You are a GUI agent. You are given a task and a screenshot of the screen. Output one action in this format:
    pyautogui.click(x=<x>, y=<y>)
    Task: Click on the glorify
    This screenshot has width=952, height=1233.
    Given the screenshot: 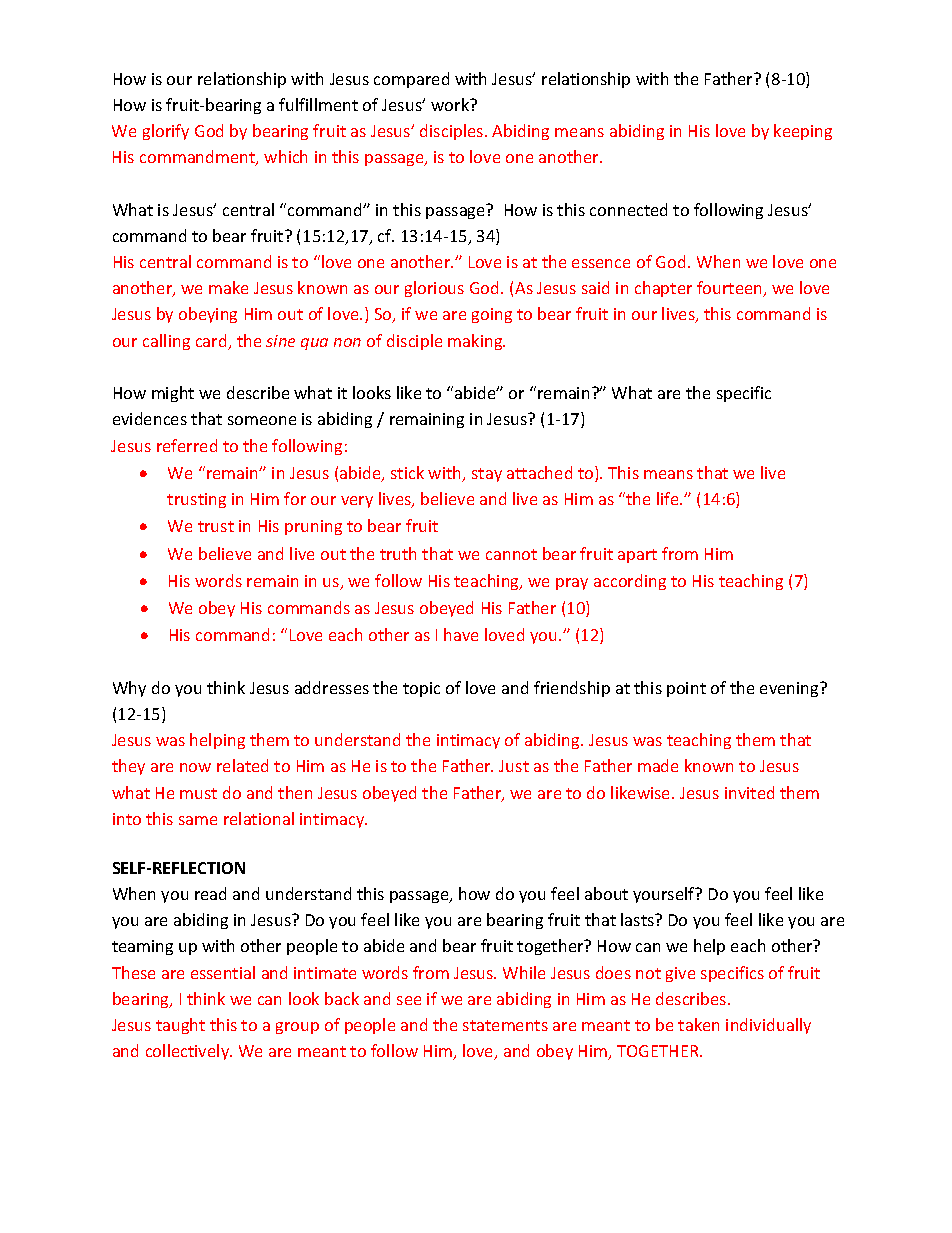 What is the action you would take?
    pyautogui.click(x=166, y=132)
